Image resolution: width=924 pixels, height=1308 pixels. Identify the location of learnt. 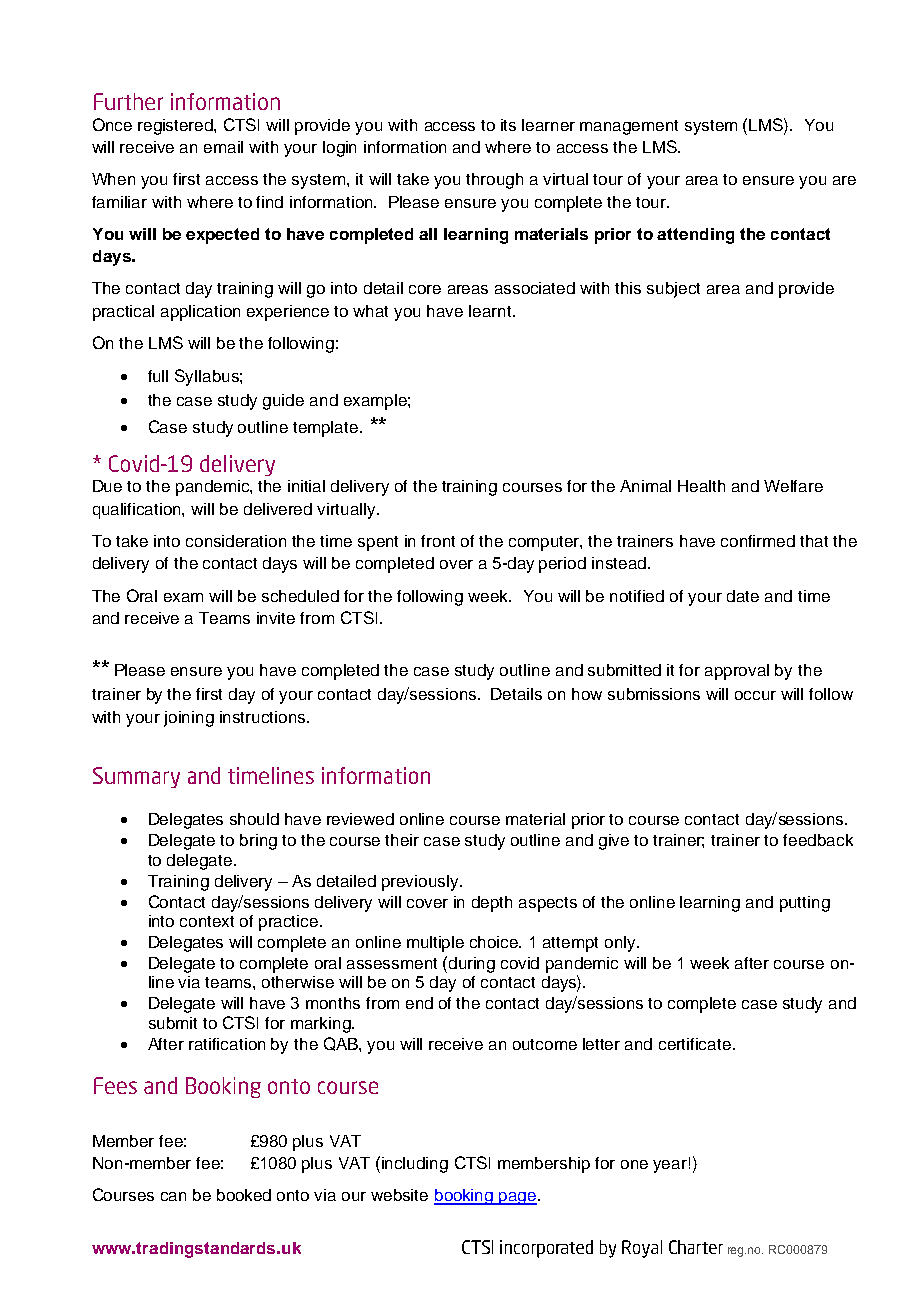
(491, 311).
